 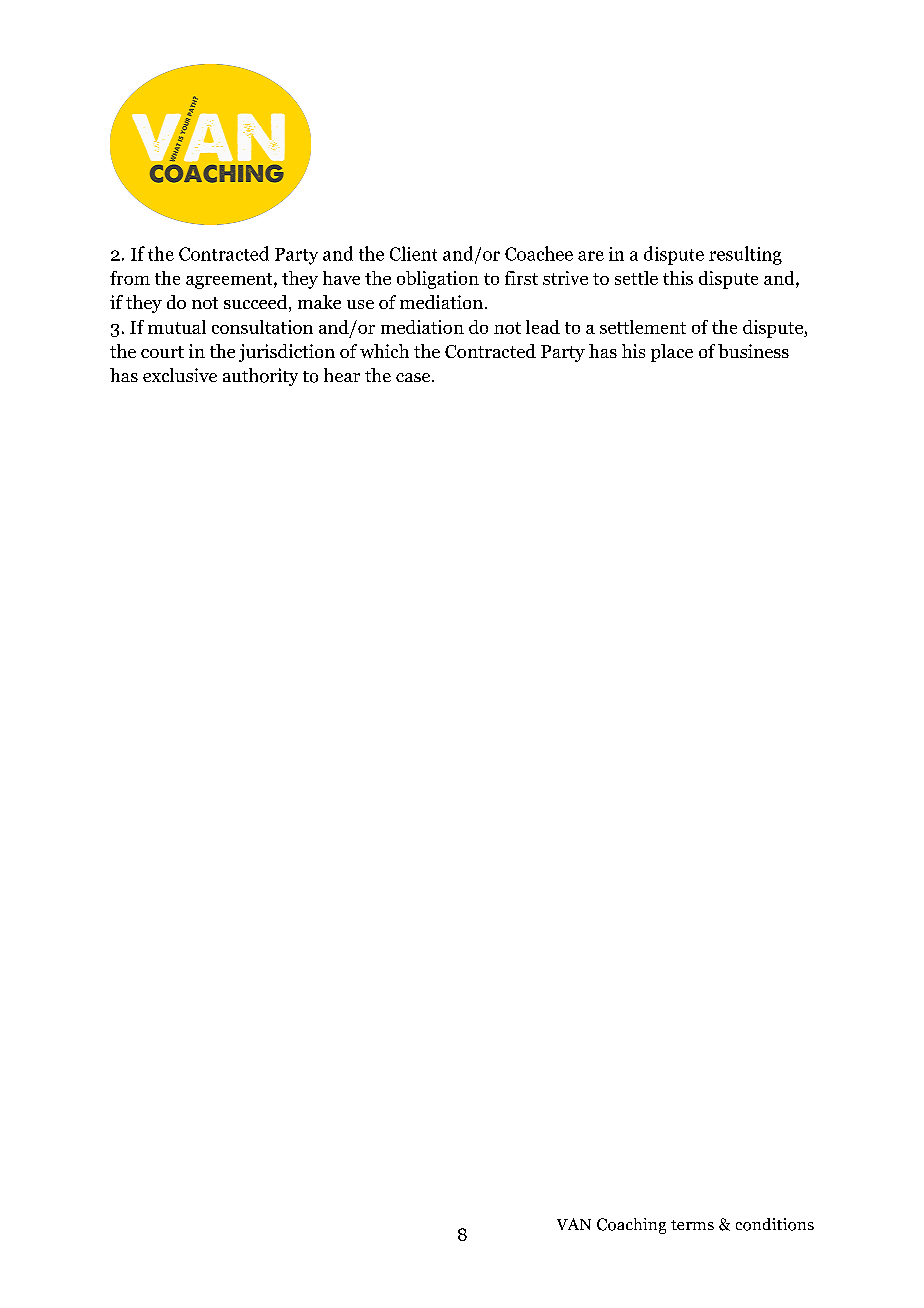 I want to click on obligation, so click(x=438, y=280).
